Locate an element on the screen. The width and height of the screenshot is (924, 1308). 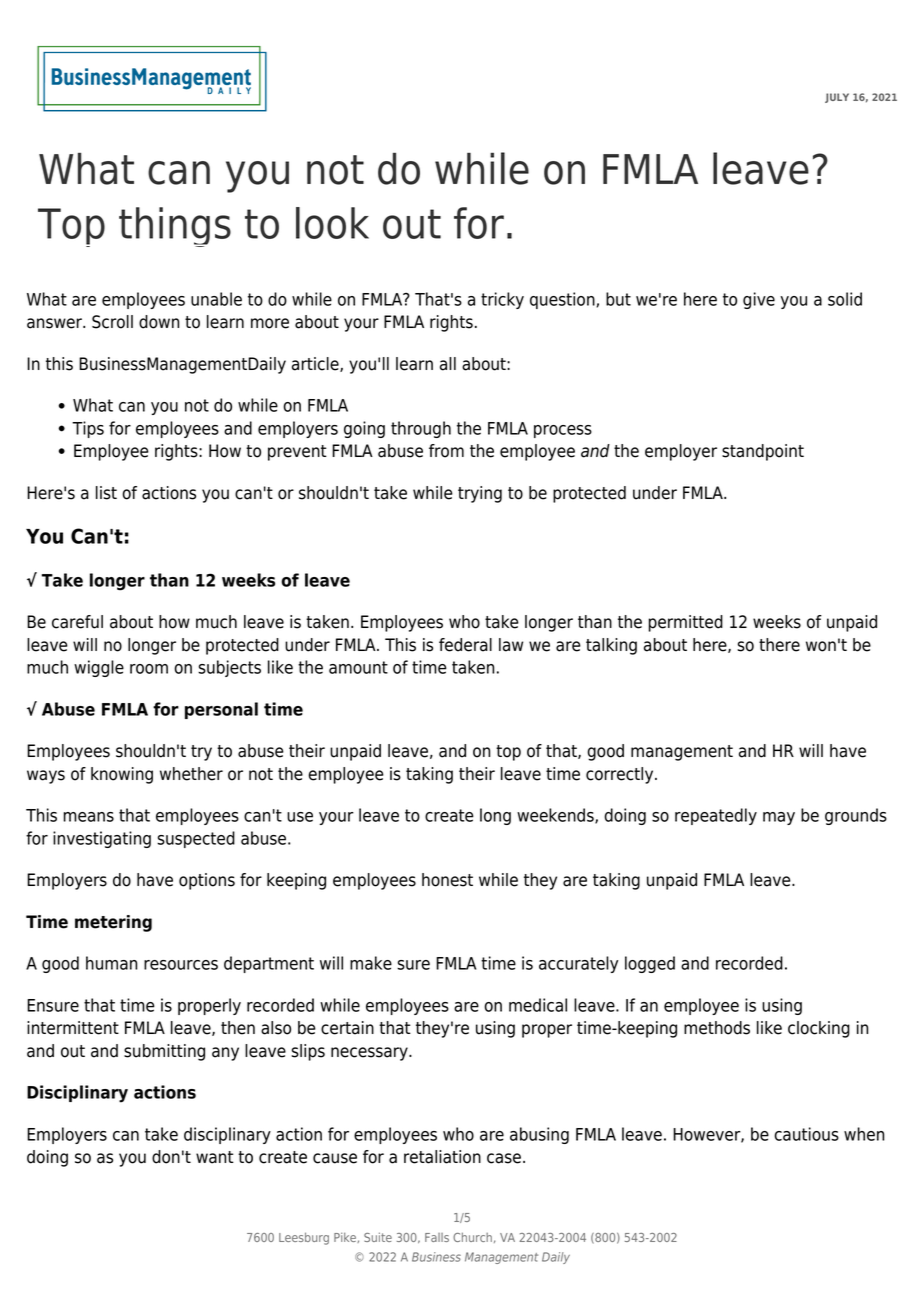
things is located at coordinates (175, 227).
